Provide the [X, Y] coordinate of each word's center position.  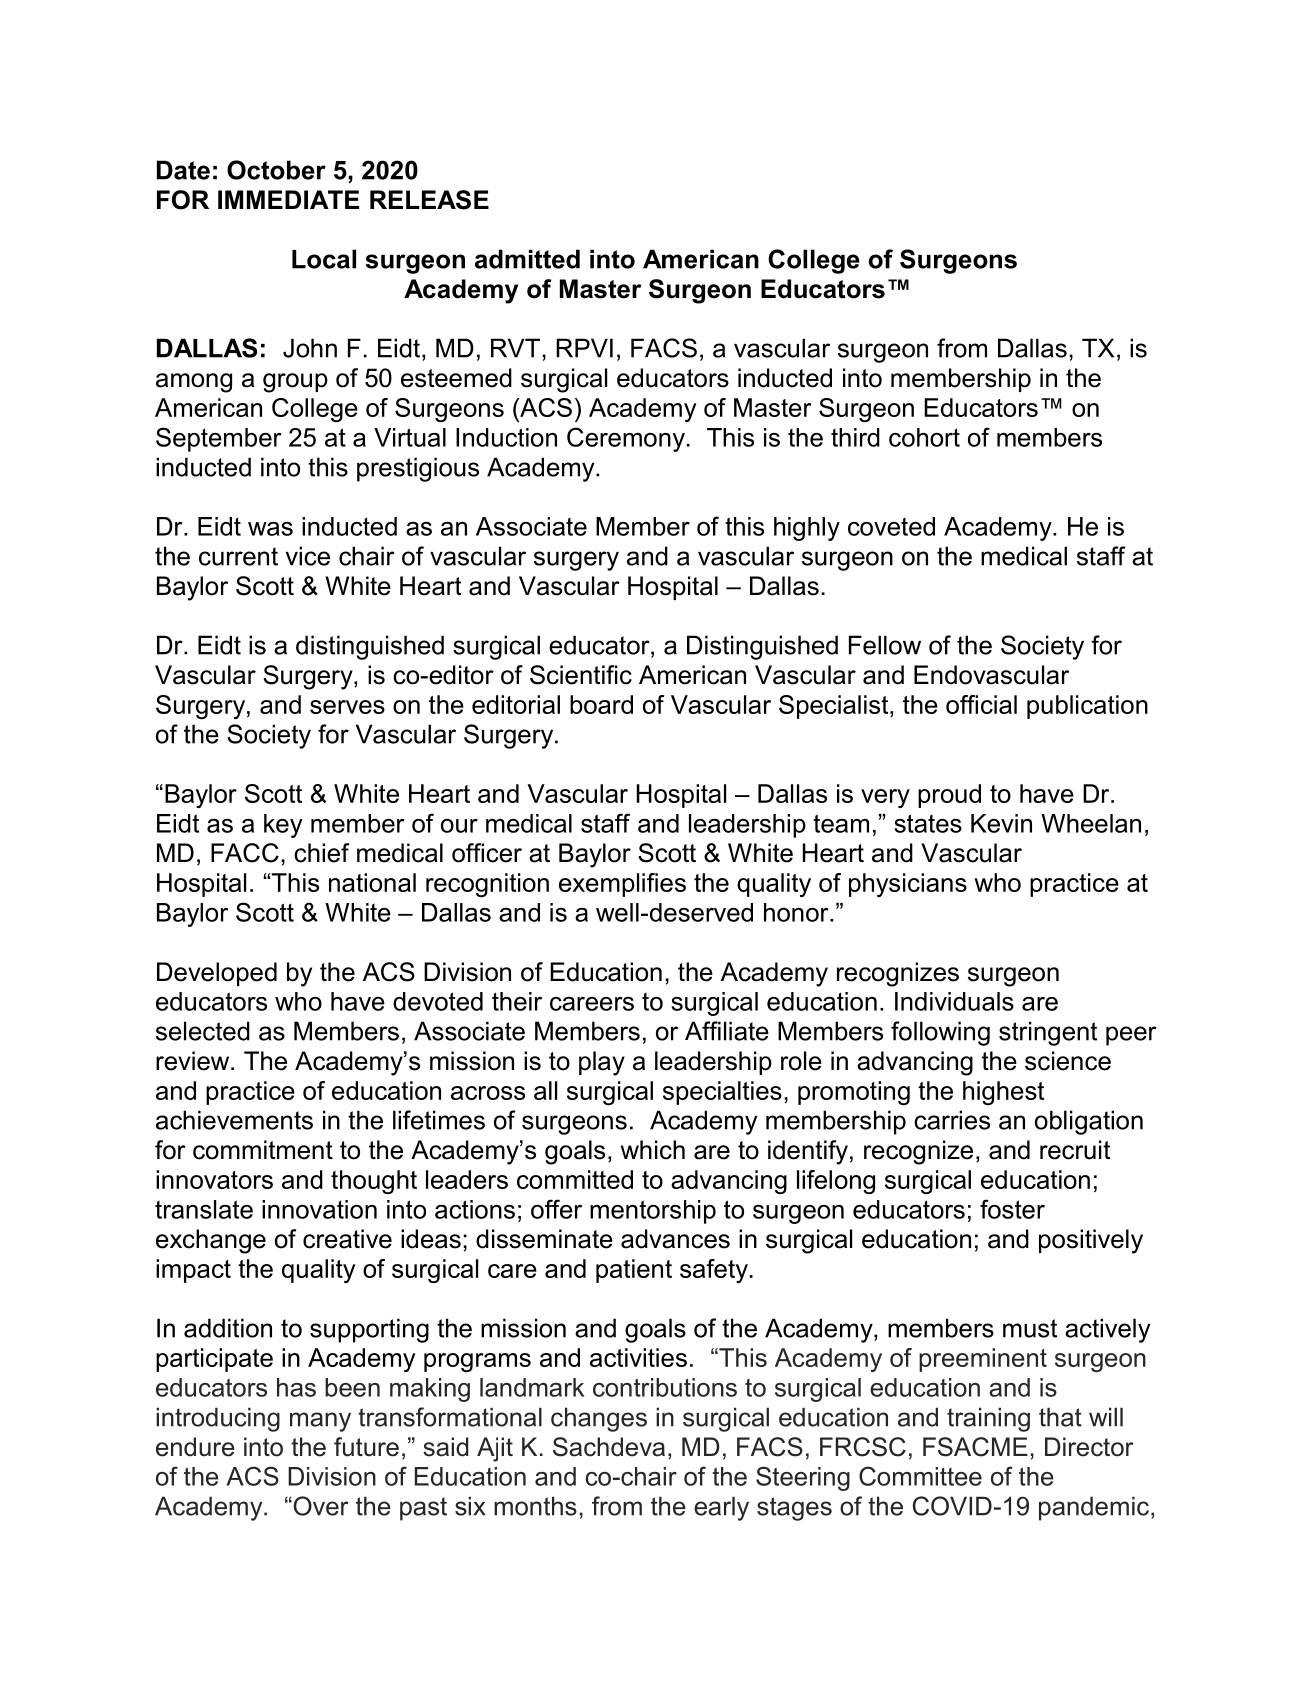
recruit [1075, 1150]
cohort [924, 437]
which [653, 1150]
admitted [527, 259]
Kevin [1001, 823]
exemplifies [622, 885]
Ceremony [626, 439]
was [270, 529]
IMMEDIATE [288, 199]
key [283, 826]
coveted [891, 526]
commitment [263, 1150]
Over [320, 1506]
